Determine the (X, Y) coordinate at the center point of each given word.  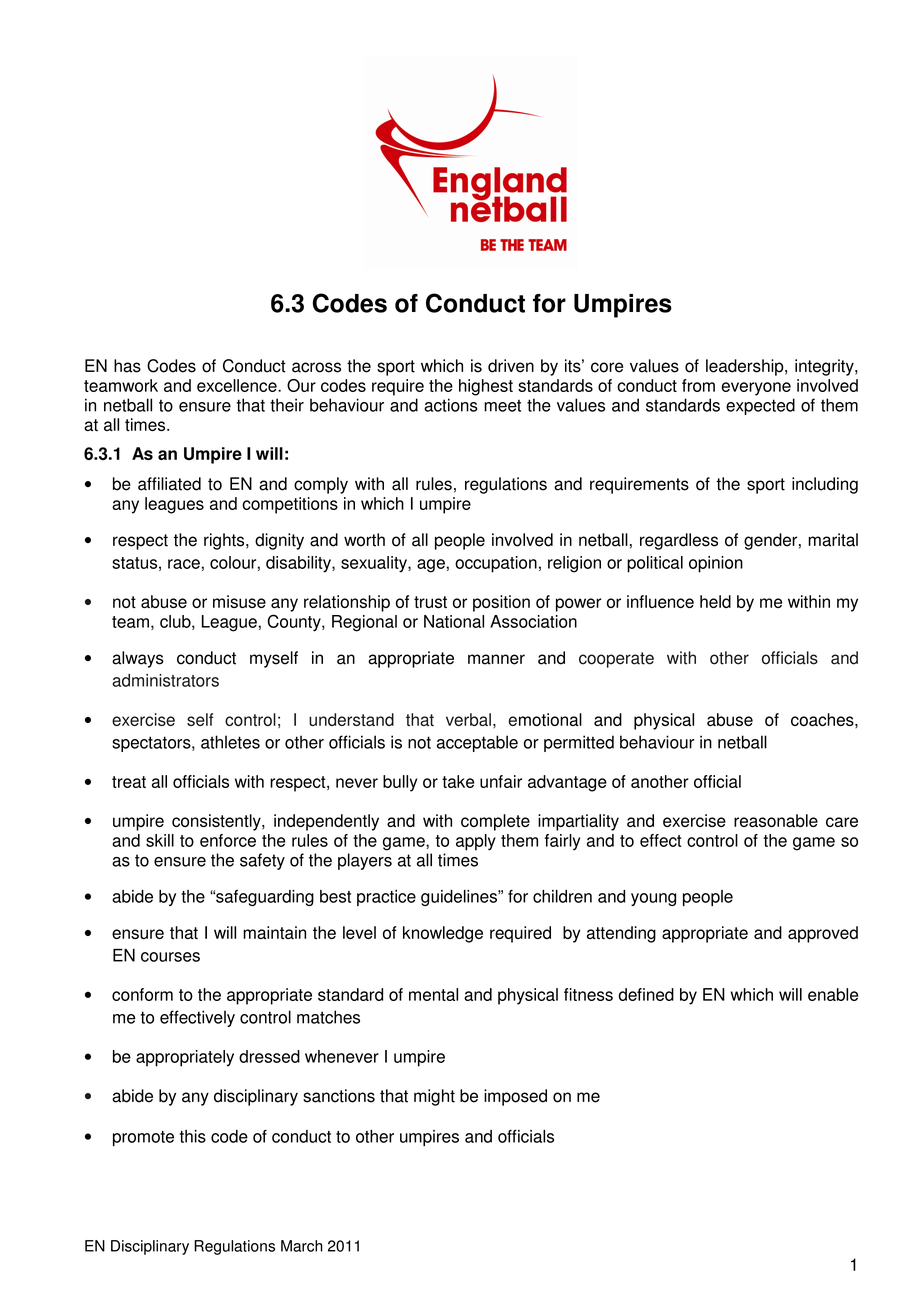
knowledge (443, 934)
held (715, 601)
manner (496, 659)
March (302, 1246)
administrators (165, 680)
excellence (238, 385)
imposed (515, 1097)
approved (823, 934)
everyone (756, 389)
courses (170, 957)
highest (486, 387)
